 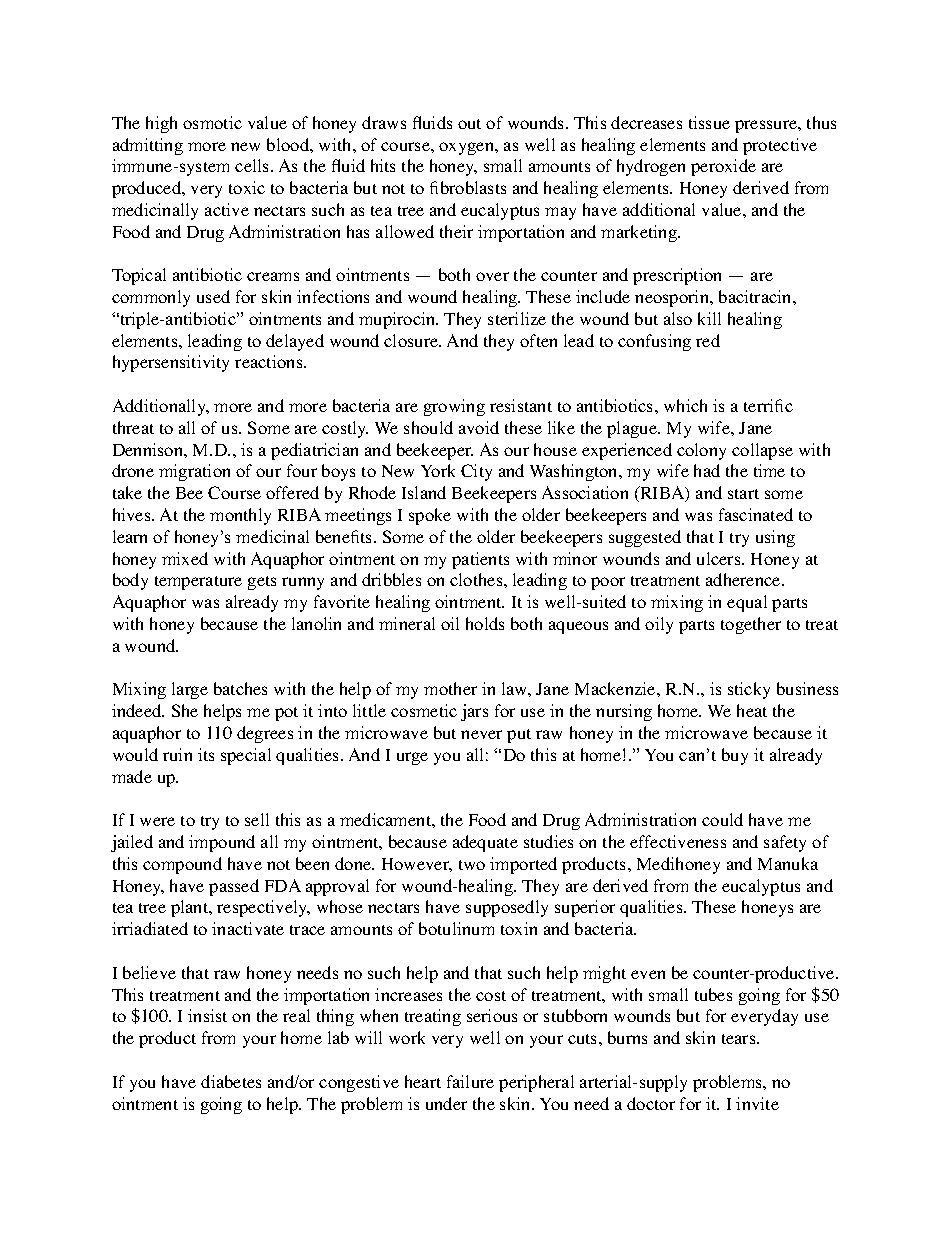 I want to click on out, so click(x=469, y=124).
